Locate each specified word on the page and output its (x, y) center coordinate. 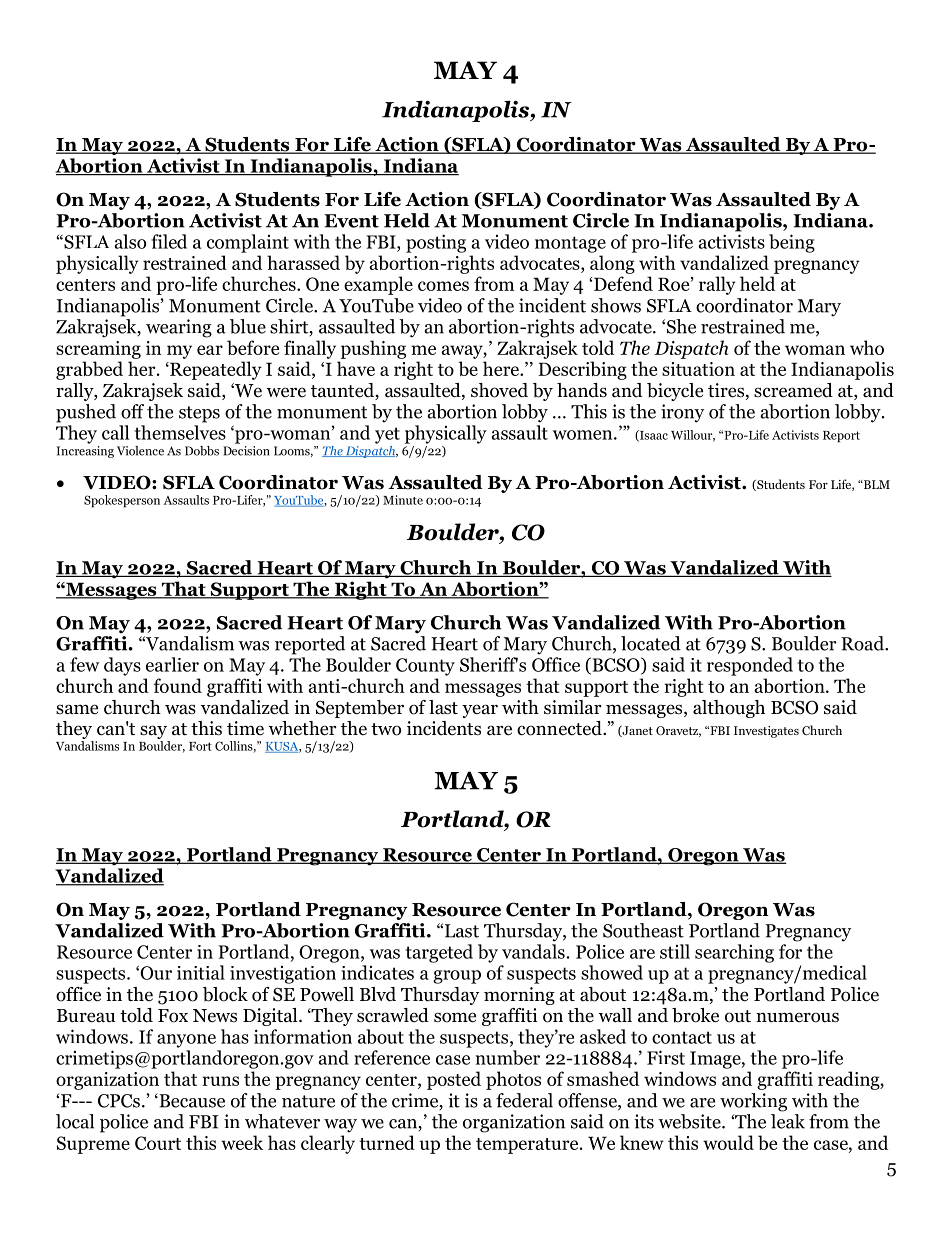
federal (524, 1100)
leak (788, 1121)
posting (436, 243)
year (480, 711)
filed (169, 241)
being (792, 243)
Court (158, 1143)
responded (750, 666)
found (178, 685)
